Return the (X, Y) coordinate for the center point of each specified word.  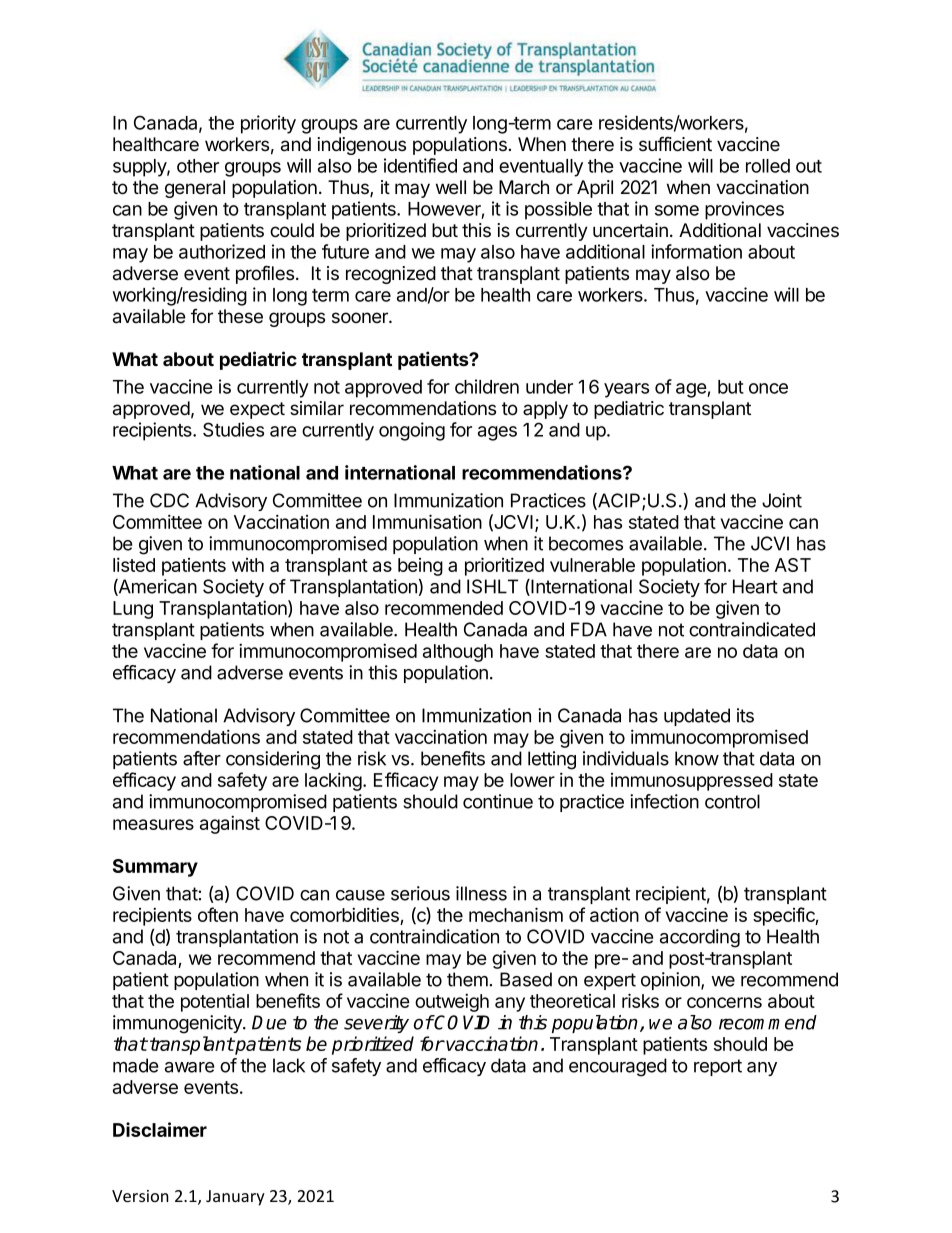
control (732, 801)
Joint (782, 500)
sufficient (675, 144)
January (235, 1198)
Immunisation (427, 521)
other (198, 166)
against (230, 824)
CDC (169, 500)
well (451, 187)
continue (498, 801)
